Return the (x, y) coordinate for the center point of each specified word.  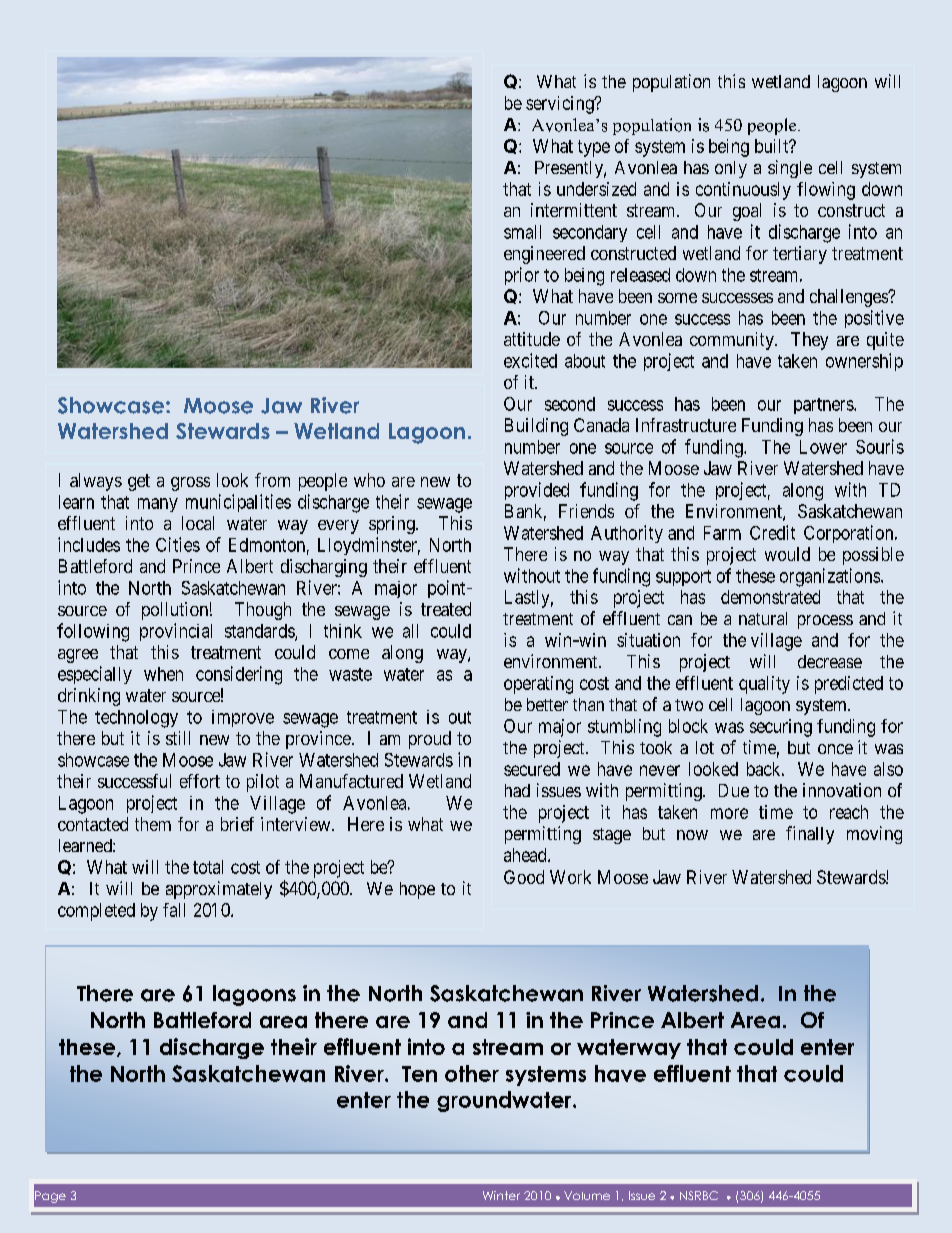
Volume (587, 1195)
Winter (501, 1195)
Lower (823, 447)
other (472, 1073)
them (153, 824)
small (522, 232)
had (517, 790)
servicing (561, 105)
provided (537, 491)
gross (190, 484)
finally (810, 835)
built (773, 146)
